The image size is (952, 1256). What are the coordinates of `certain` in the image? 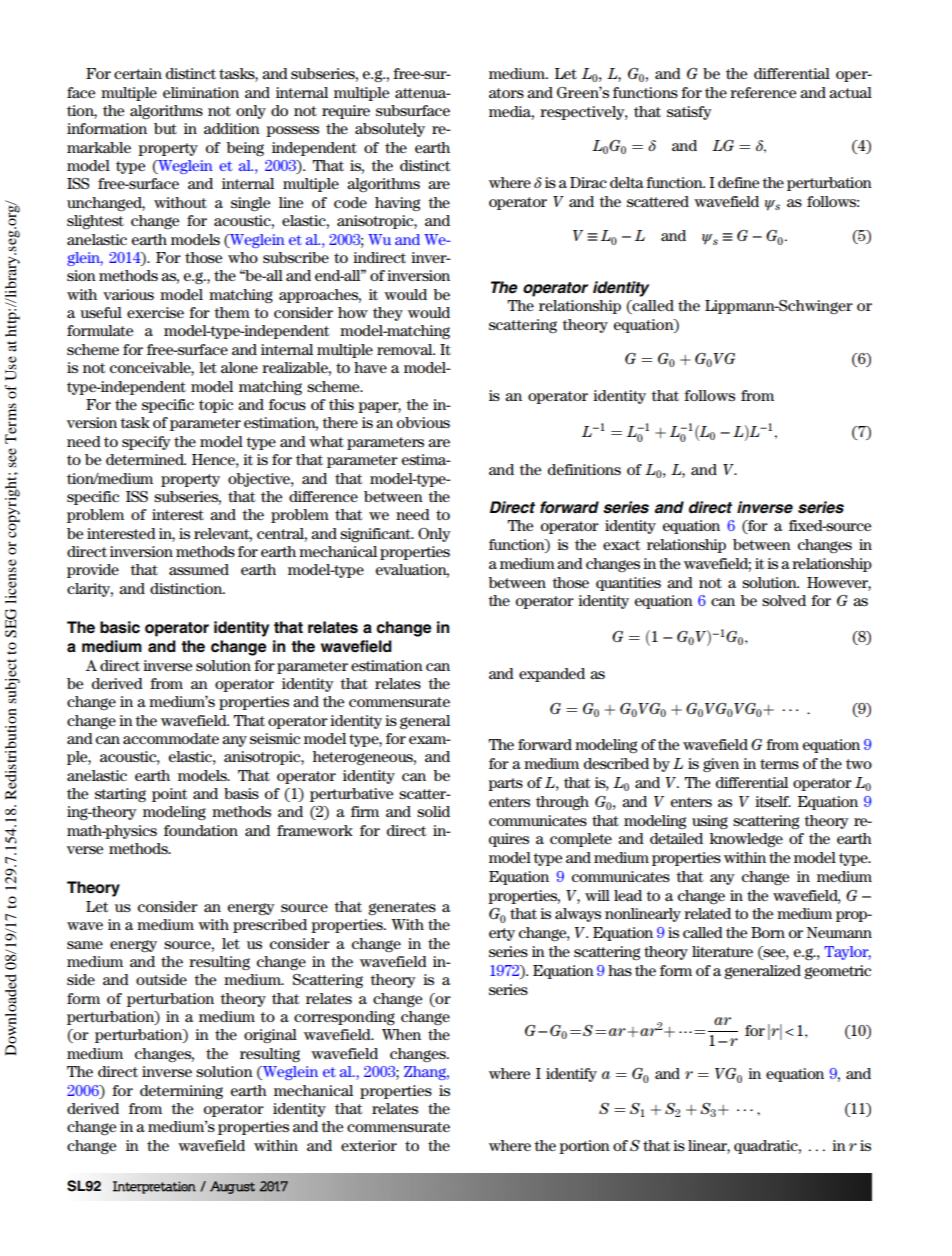 It's located at (138, 73).
